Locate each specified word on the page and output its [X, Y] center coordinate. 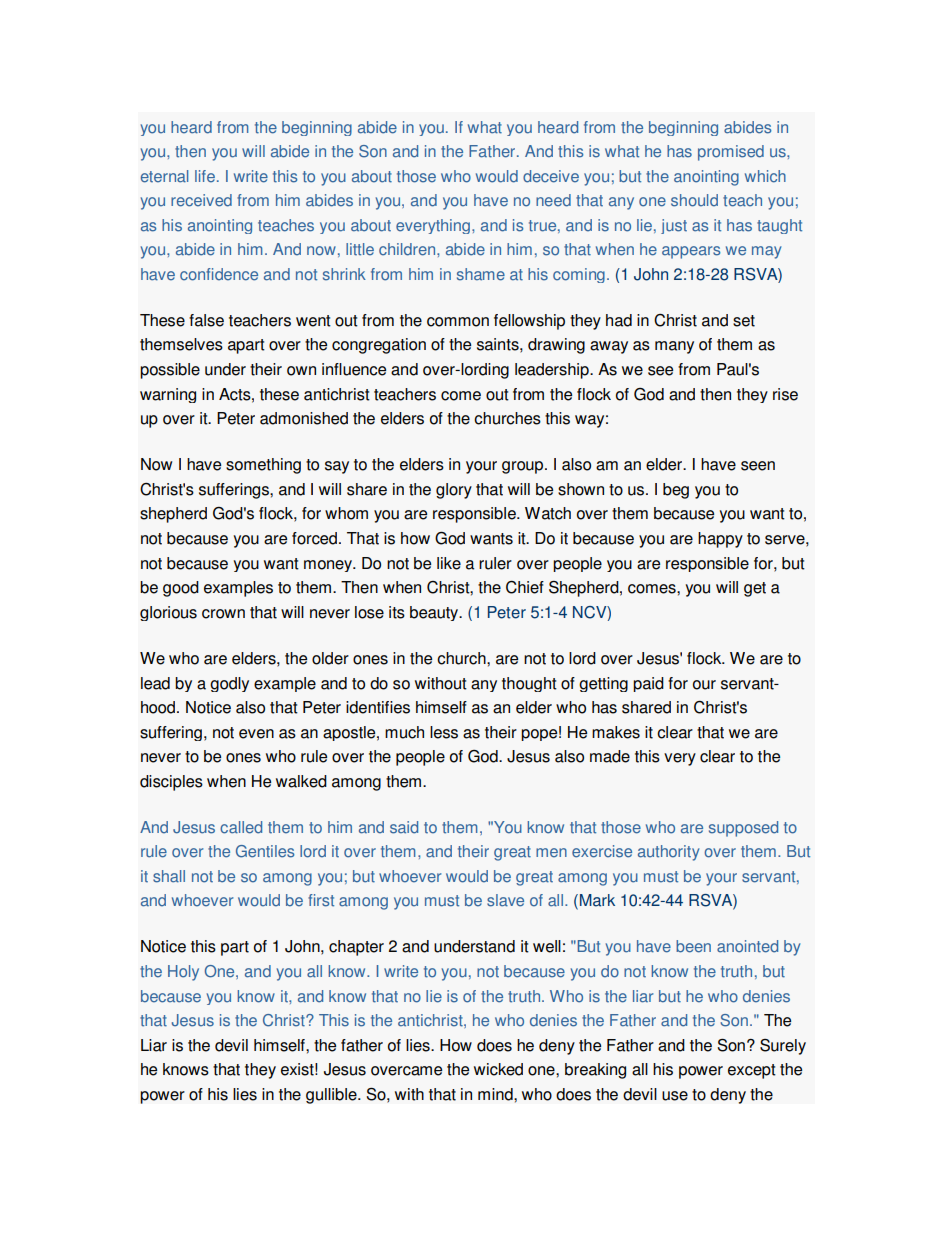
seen [758, 466]
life [205, 176]
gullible [332, 1096]
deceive [551, 176]
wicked [498, 1069]
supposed [743, 829]
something [263, 466]
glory [454, 491]
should [694, 200]
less [444, 732]
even [256, 734]
